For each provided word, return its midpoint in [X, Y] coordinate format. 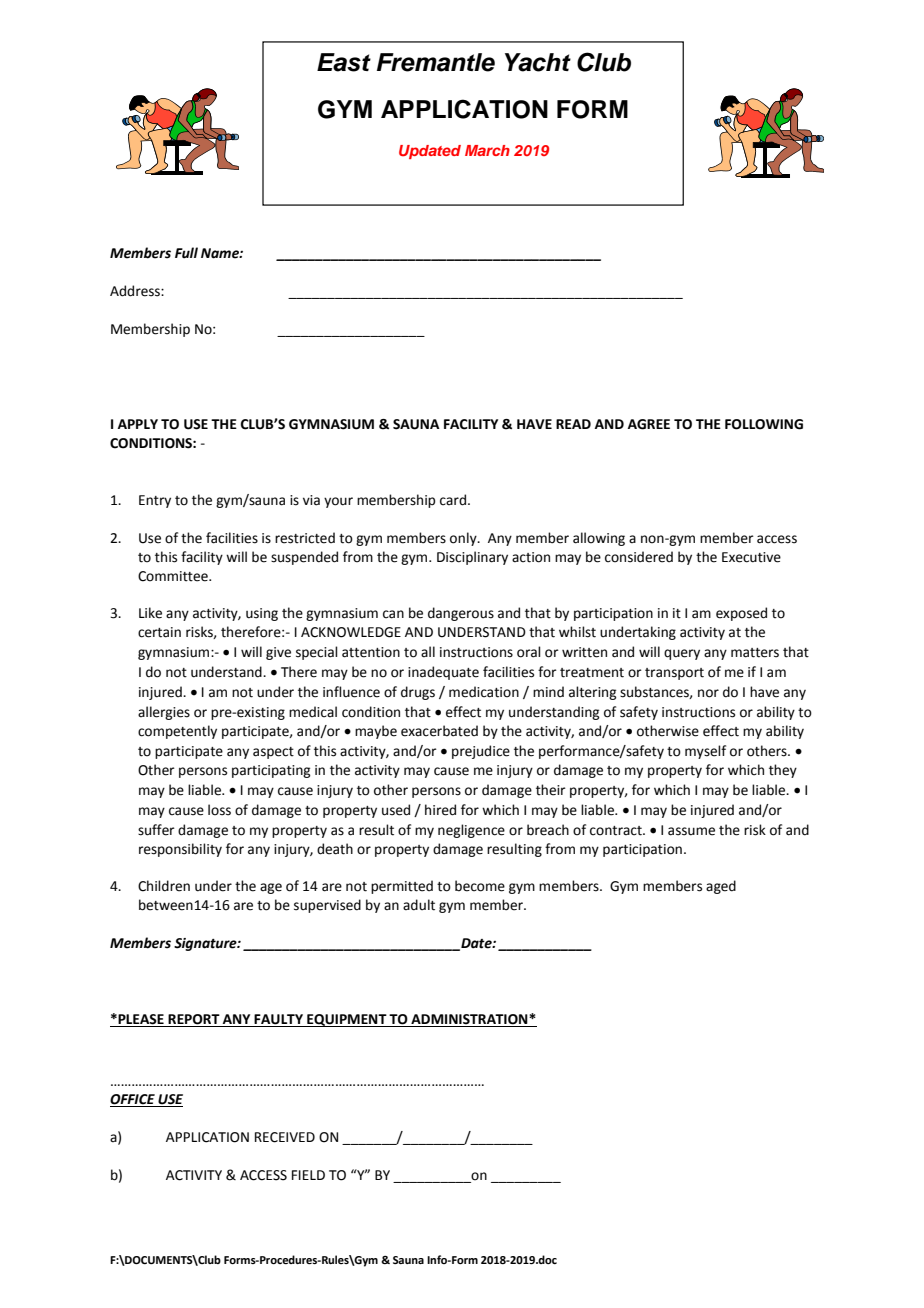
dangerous [461, 614]
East [344, 62]
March [487, 150]
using [262, 614]
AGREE [649, 424]
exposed [741, 614]
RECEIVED [285, 1137]
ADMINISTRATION [469, 1020]
